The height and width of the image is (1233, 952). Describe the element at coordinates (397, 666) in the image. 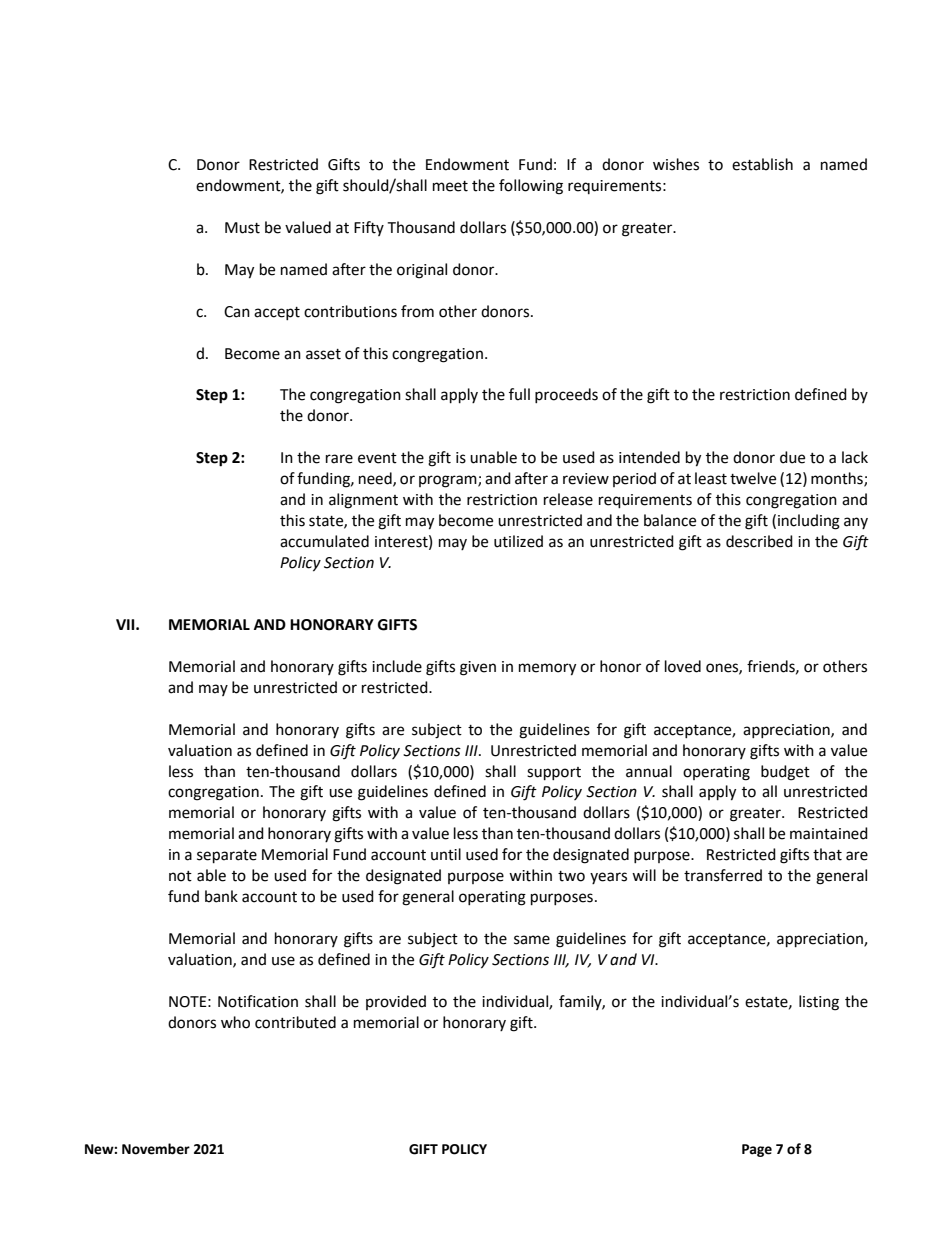

I see `include` at that location.
